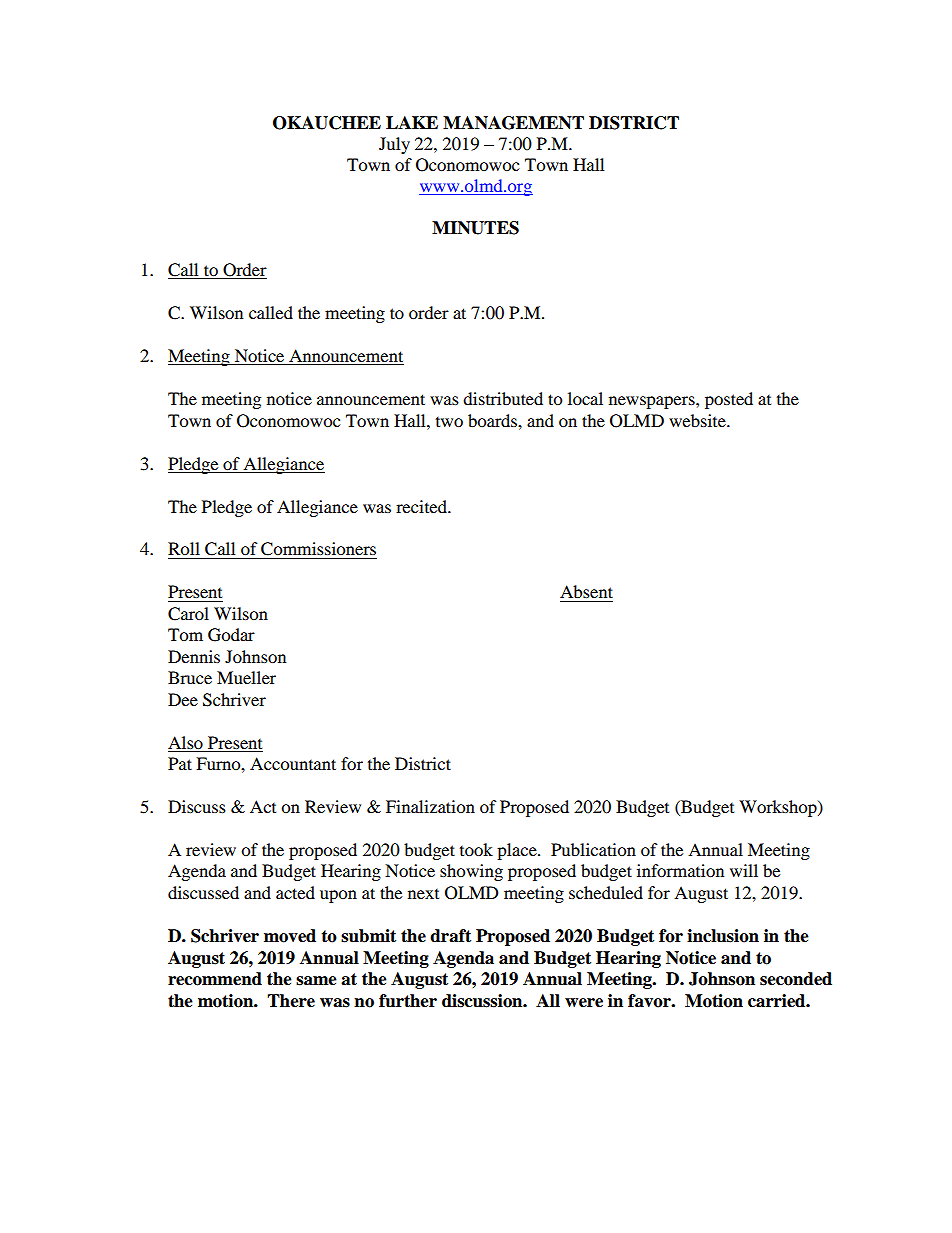 Image resolution: width=952 pixels, height=1233 pixels. What do you see at coordinates (450, 936) in the screenshot?
I see `draft` at bounding box center [450, 936].
